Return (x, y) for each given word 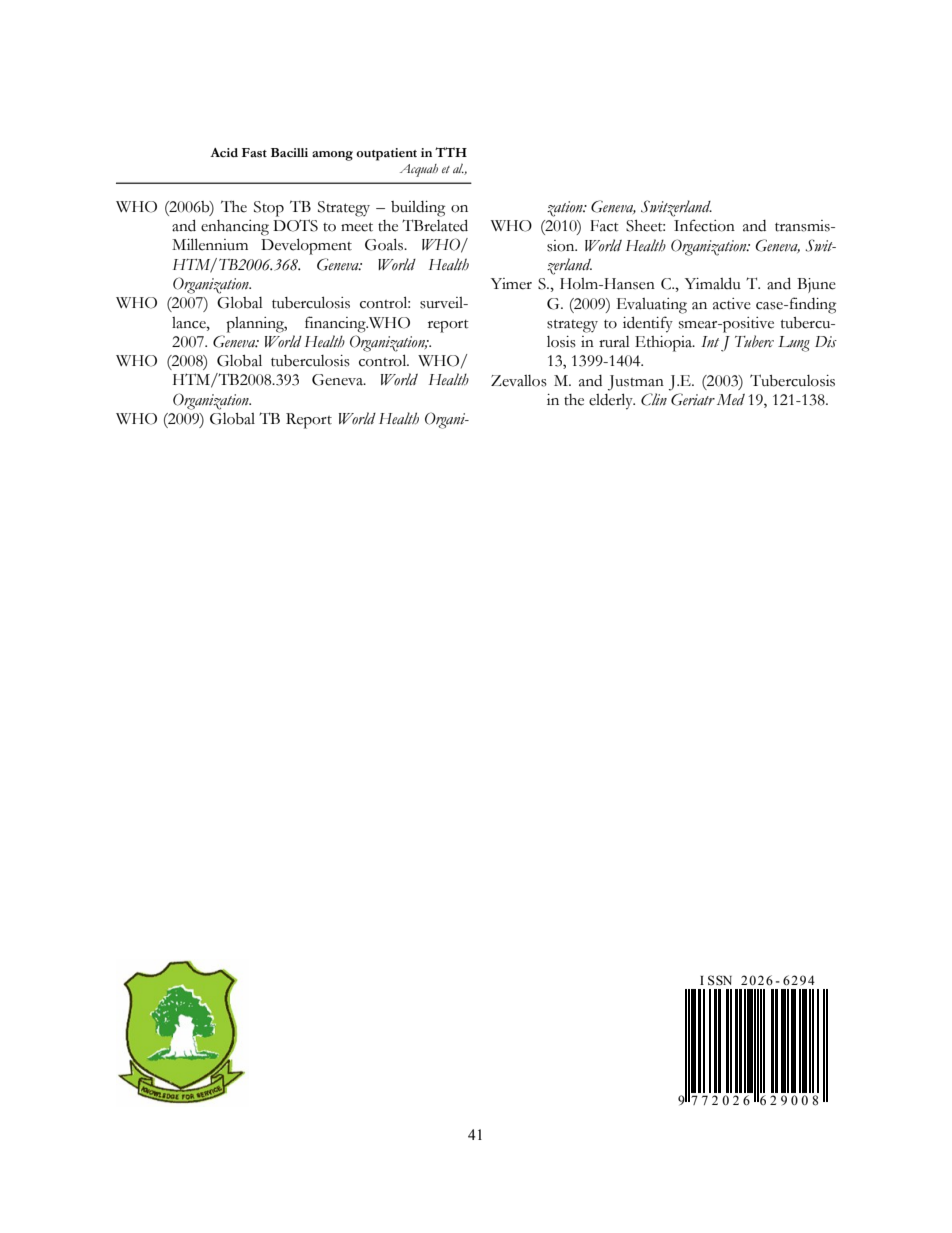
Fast (254, 153)
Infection (704, 225)
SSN (720, 980)
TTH (451, 152)
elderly (612, 401)
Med (731, 400)
